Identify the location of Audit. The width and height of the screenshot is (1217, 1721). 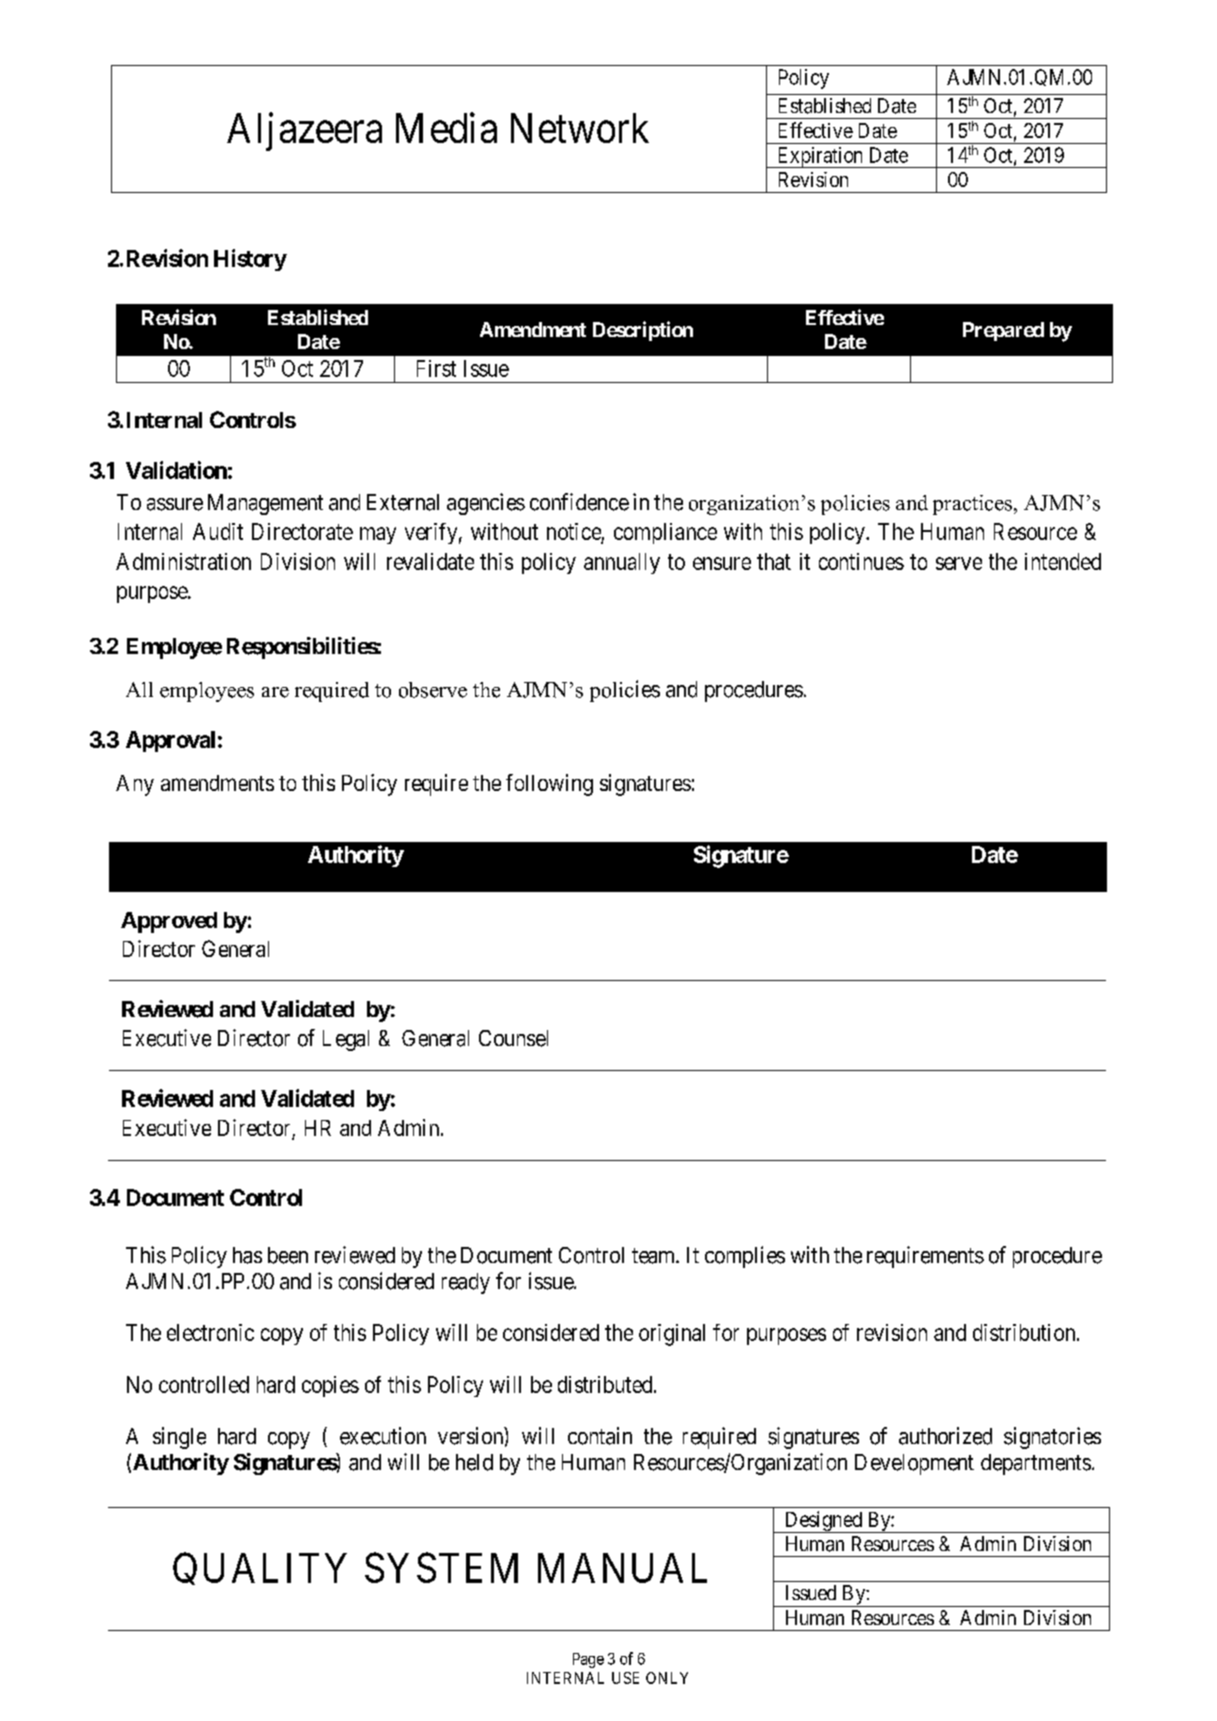
(218, 531).
